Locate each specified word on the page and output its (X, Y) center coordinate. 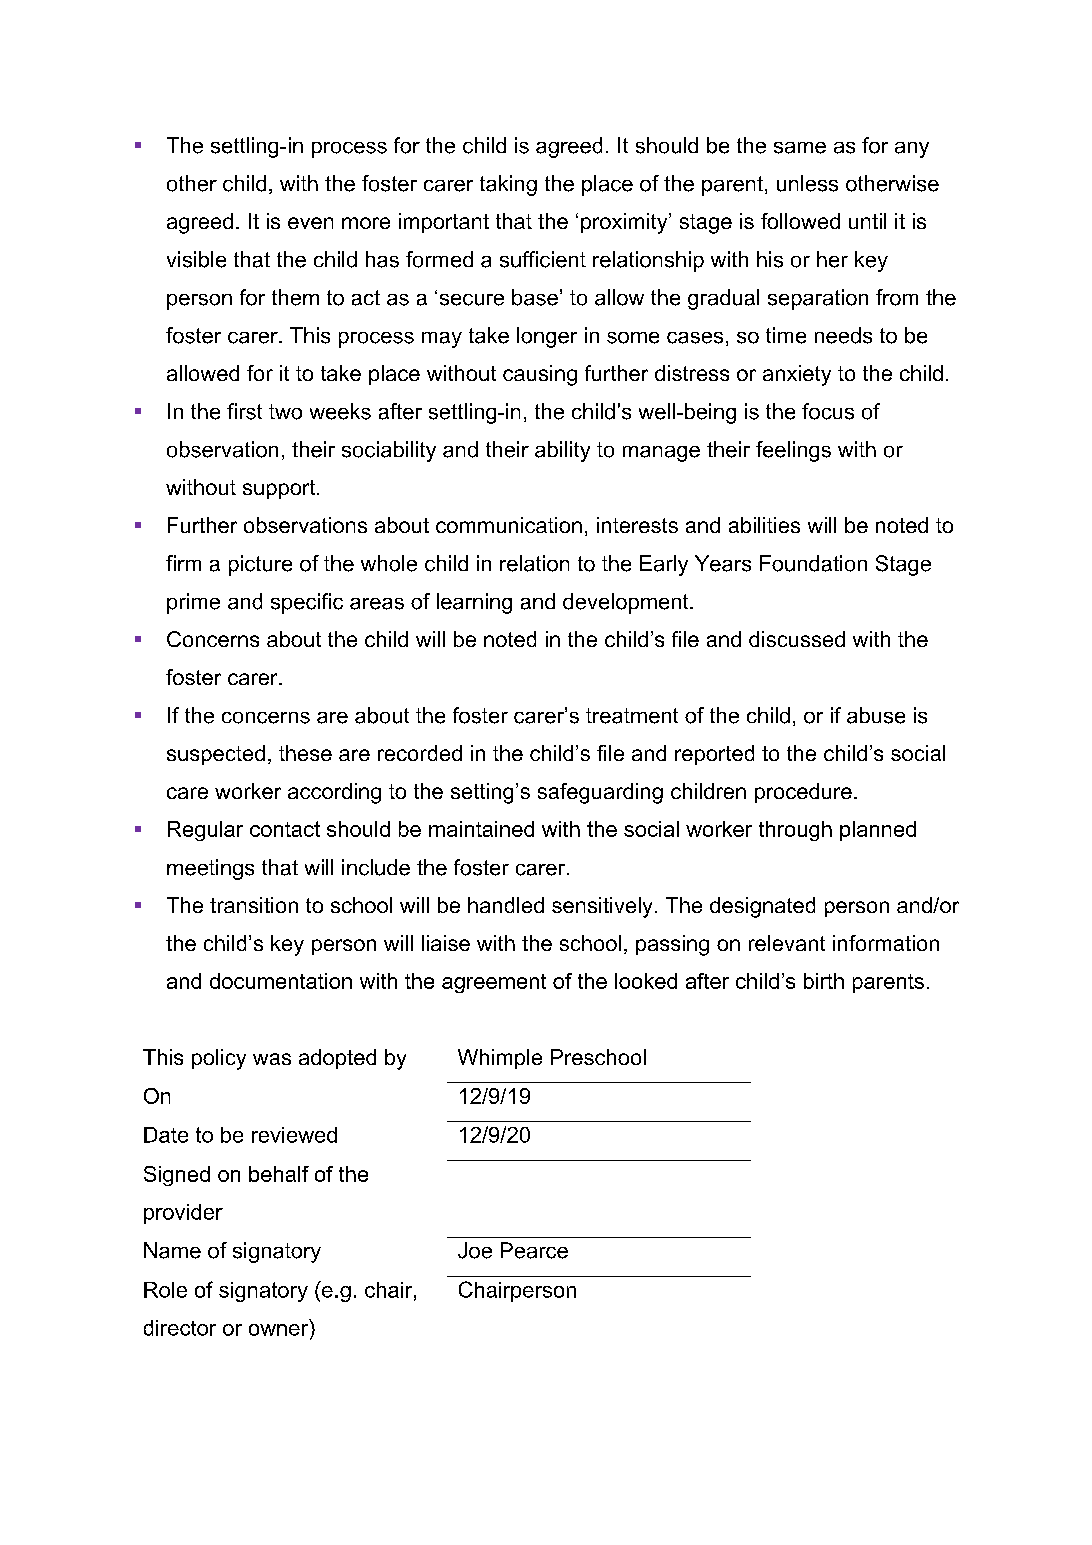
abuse (876, 715)
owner (280, 1328)
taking (508, 185)
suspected (216, 755)
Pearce (534, 1250)
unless (807, 183)
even (310, 223)
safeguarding (600, 793)
